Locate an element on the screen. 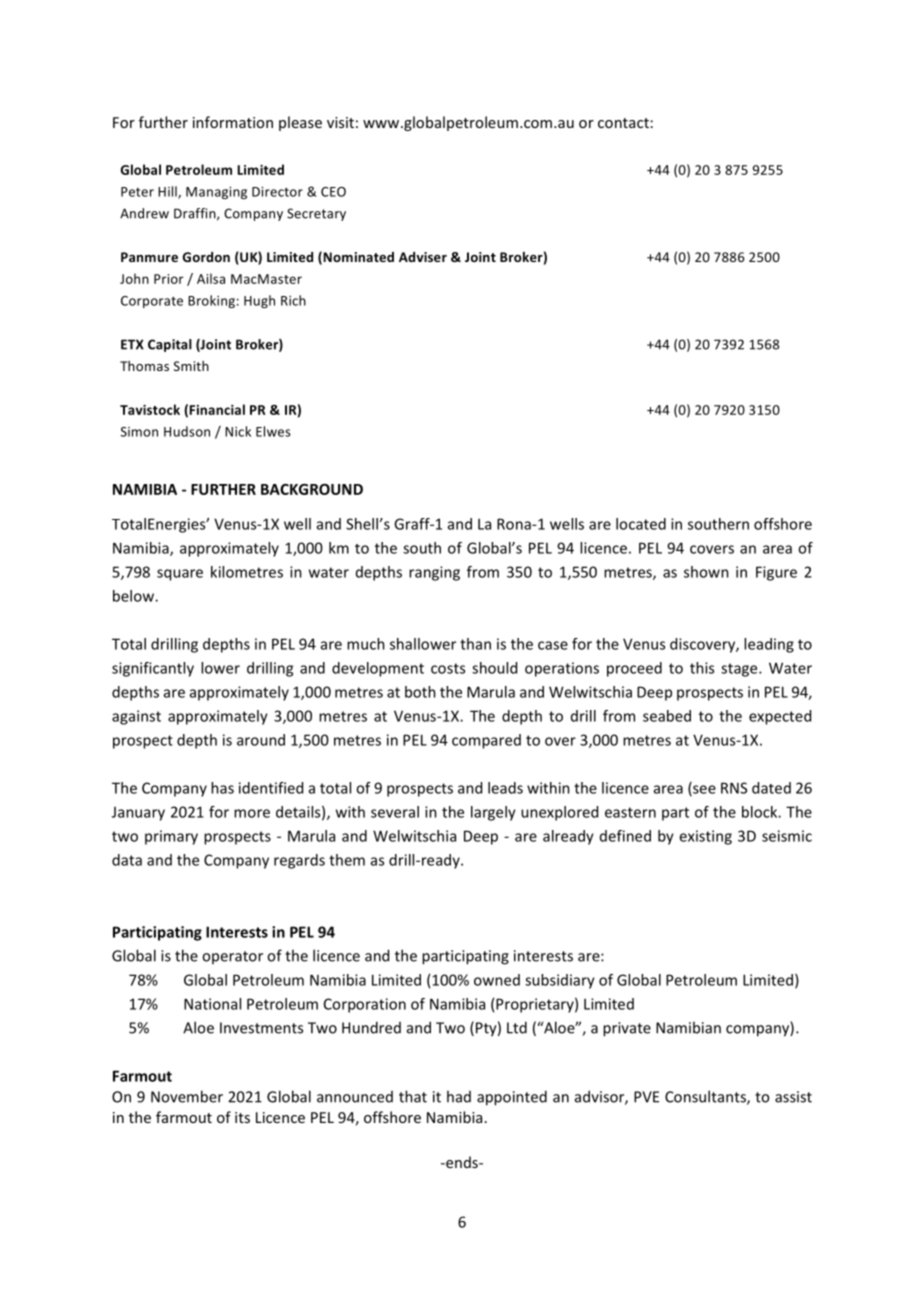  information is located at coordinates (233, 122).
